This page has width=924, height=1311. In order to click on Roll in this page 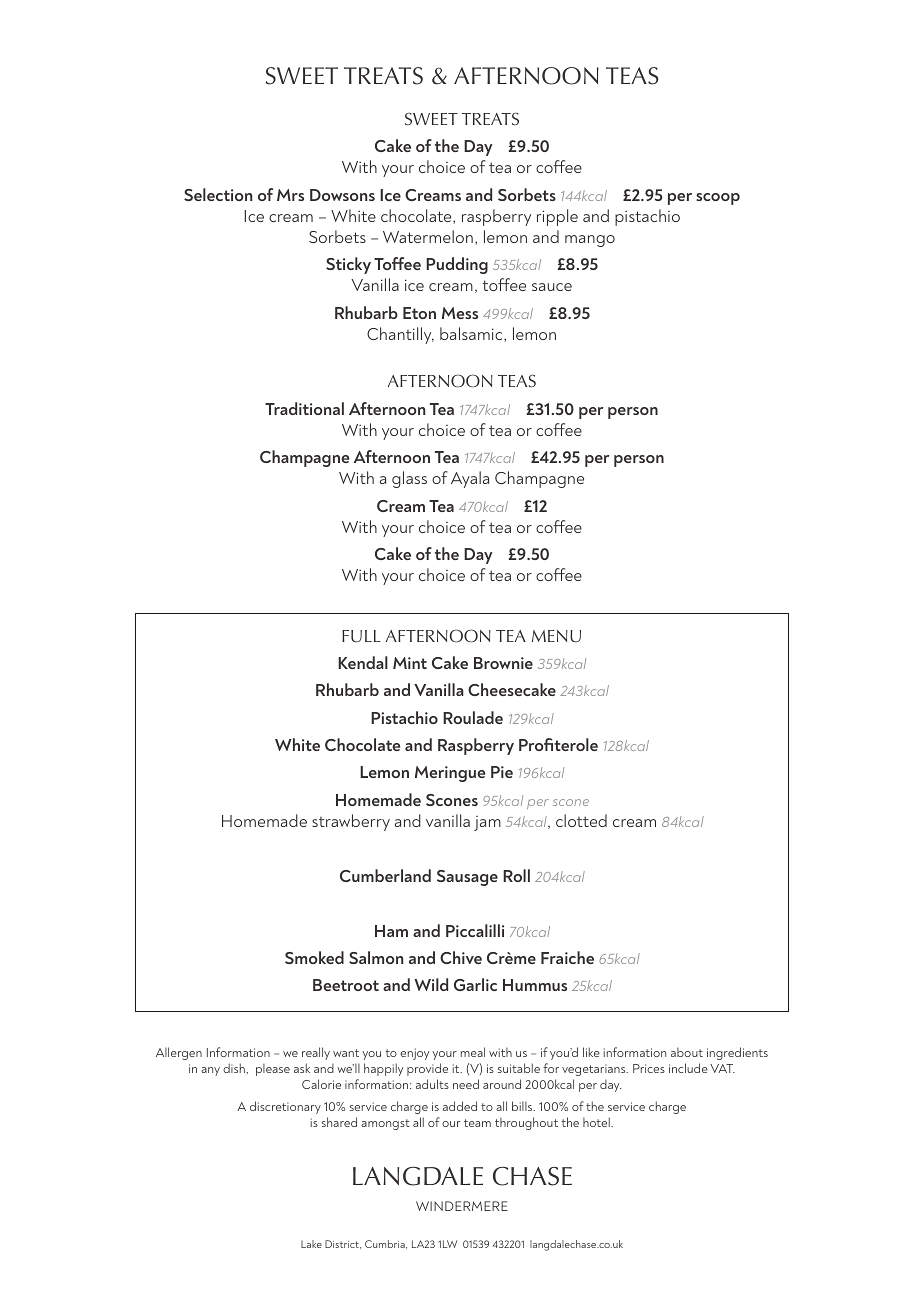, I will do `click(516, 875)`.
